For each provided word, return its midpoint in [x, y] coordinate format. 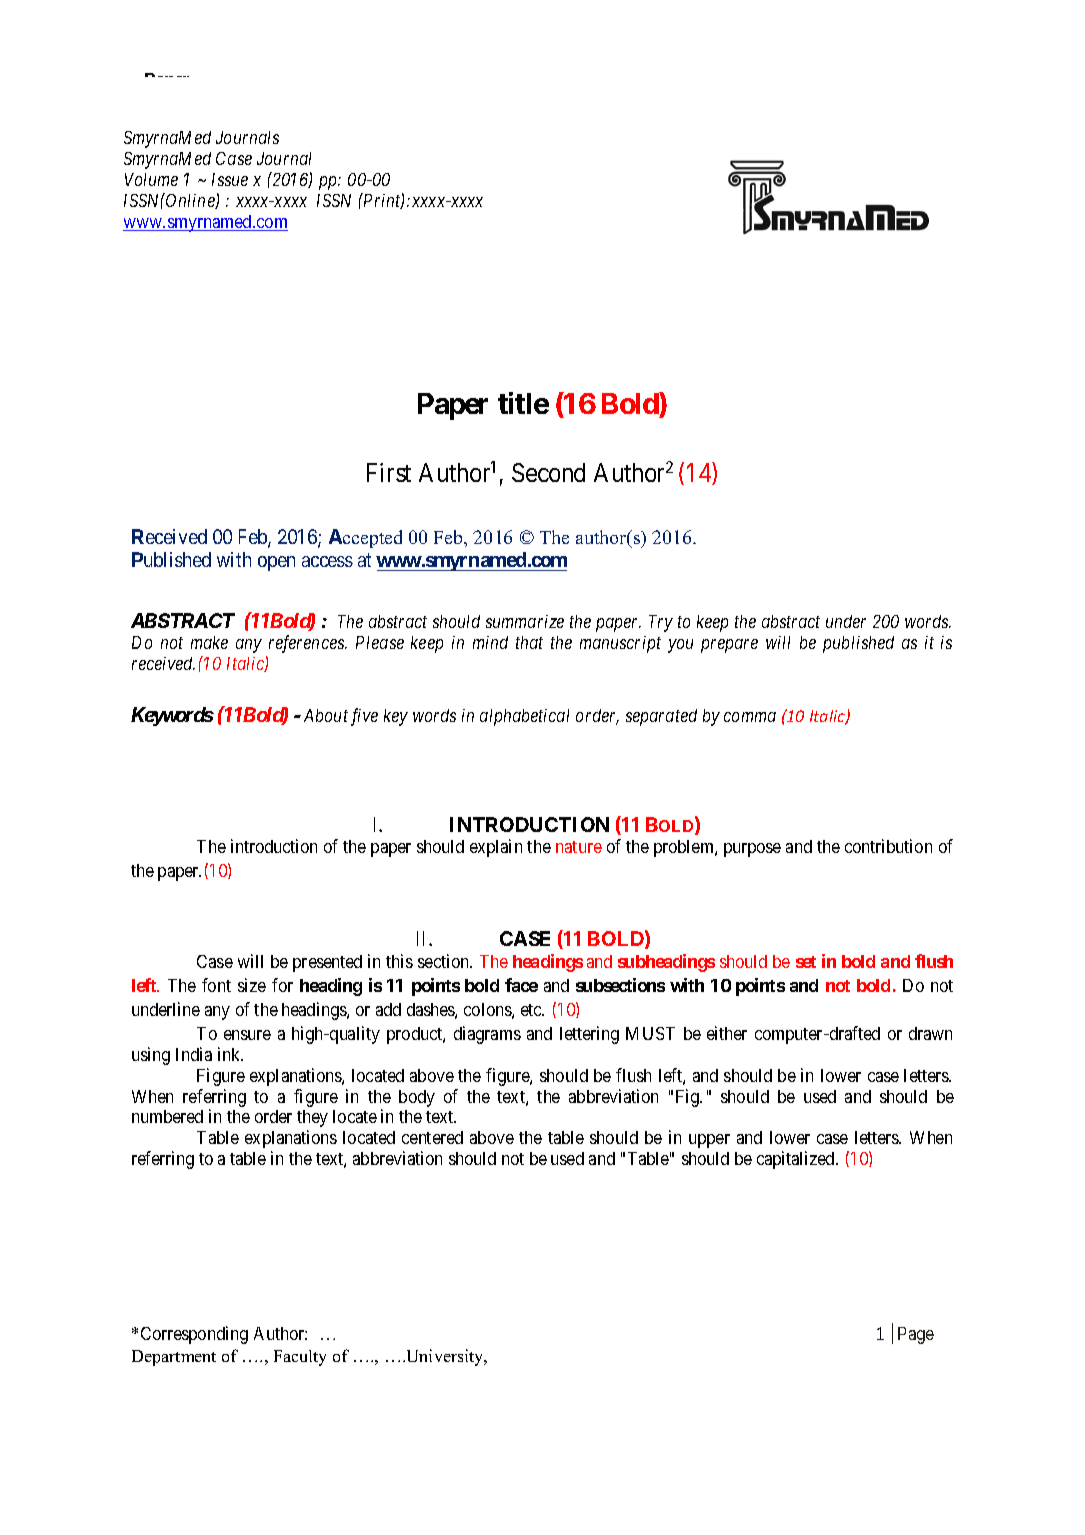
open [276, 563]
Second [548, 472]
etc [532, 1010]
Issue [230, 179]
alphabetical [524, 717]
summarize [525, 621]
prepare [729, 646]
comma [750, 717]
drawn [930, 1033]
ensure [247, 1035]
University [445, 1357]
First [389, 472]
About [326, 715]
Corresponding [194, 1335]
